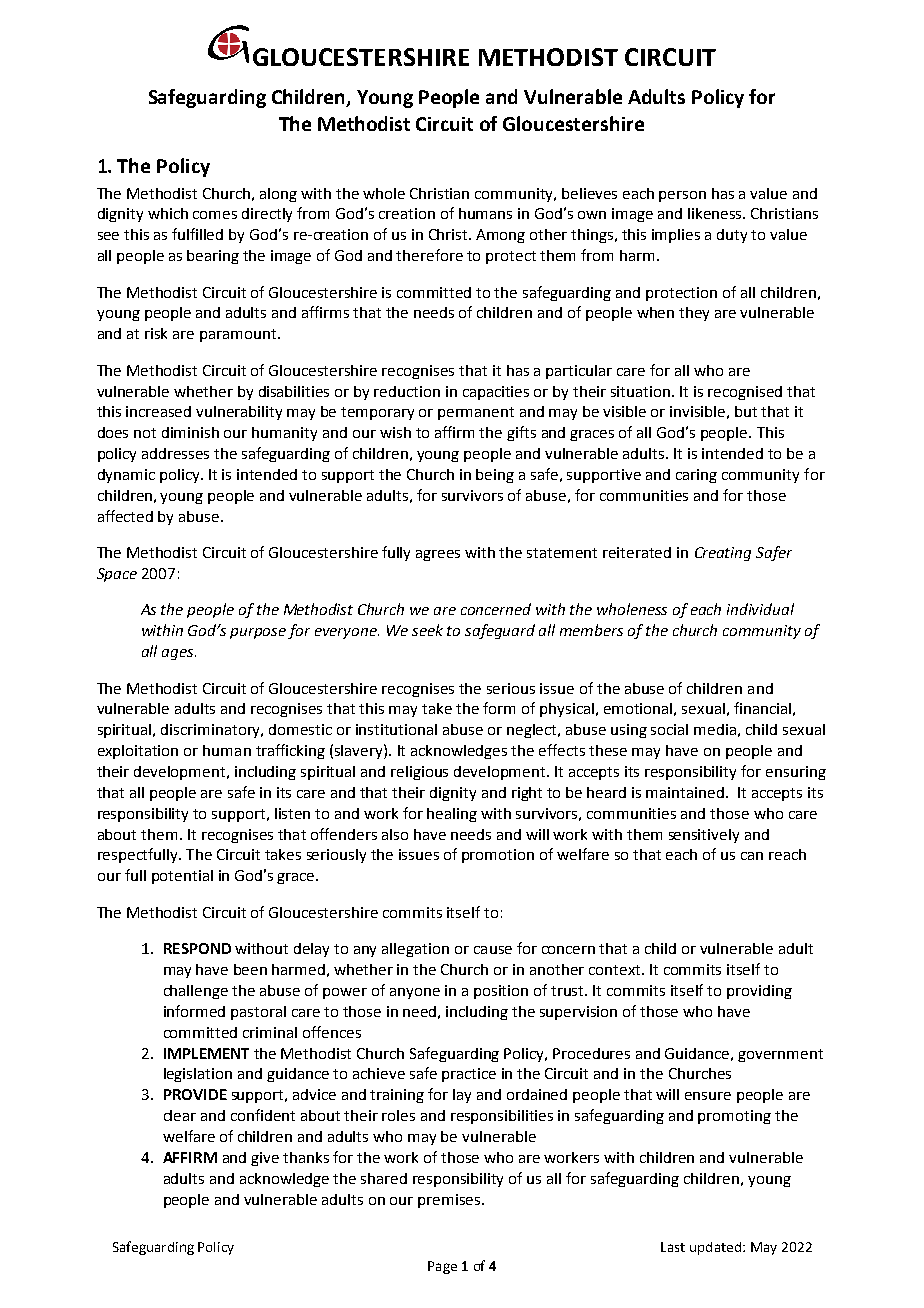  Describe the element at coordinates (197, 234) in the screenshot. I see `fulfilled` at that location.
